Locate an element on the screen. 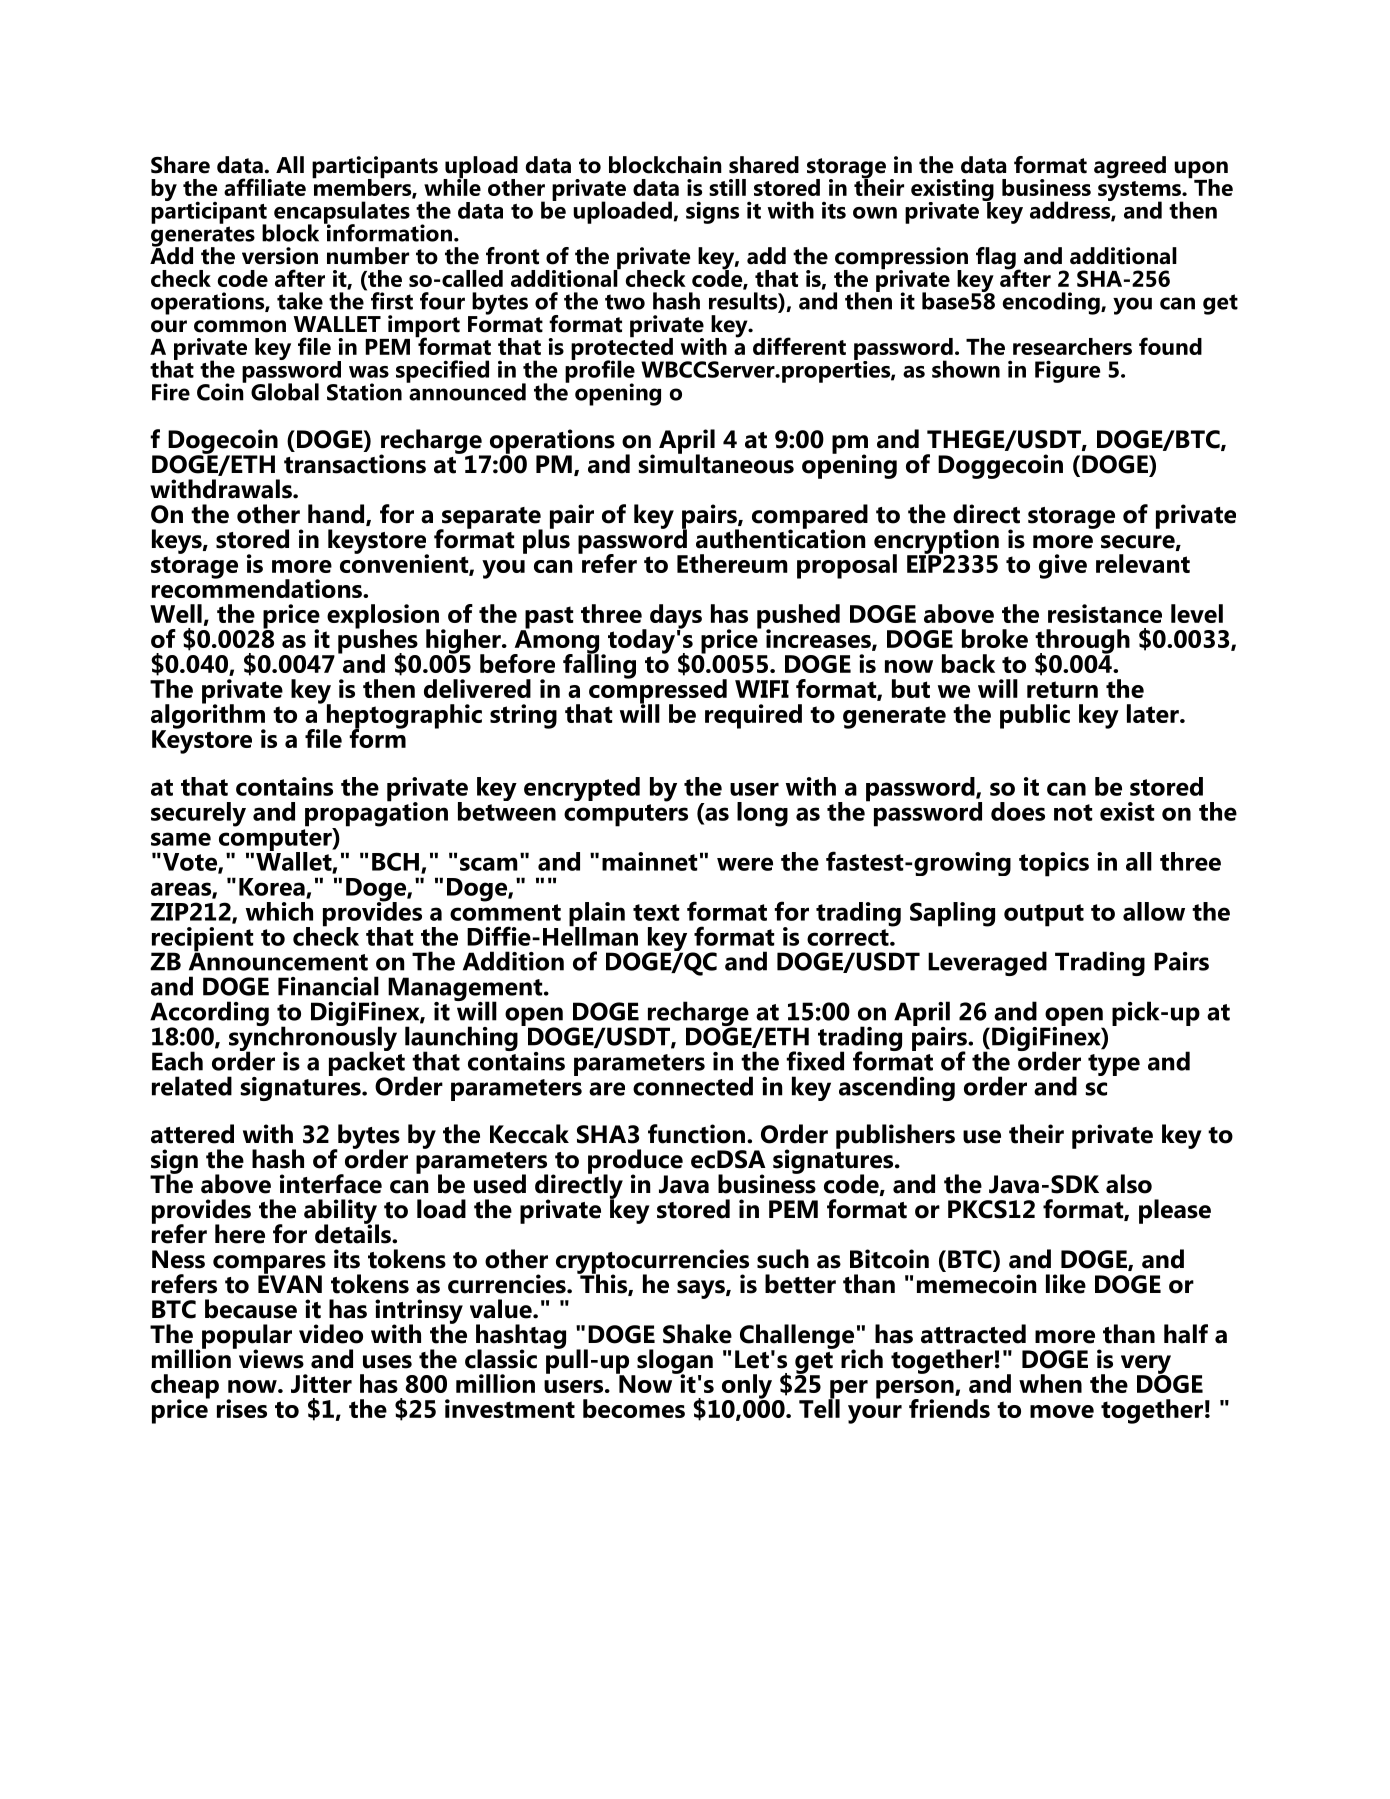 The height and width of the screenshot is (1799, 1390). agreed is located at coordinates (1130, 167).
